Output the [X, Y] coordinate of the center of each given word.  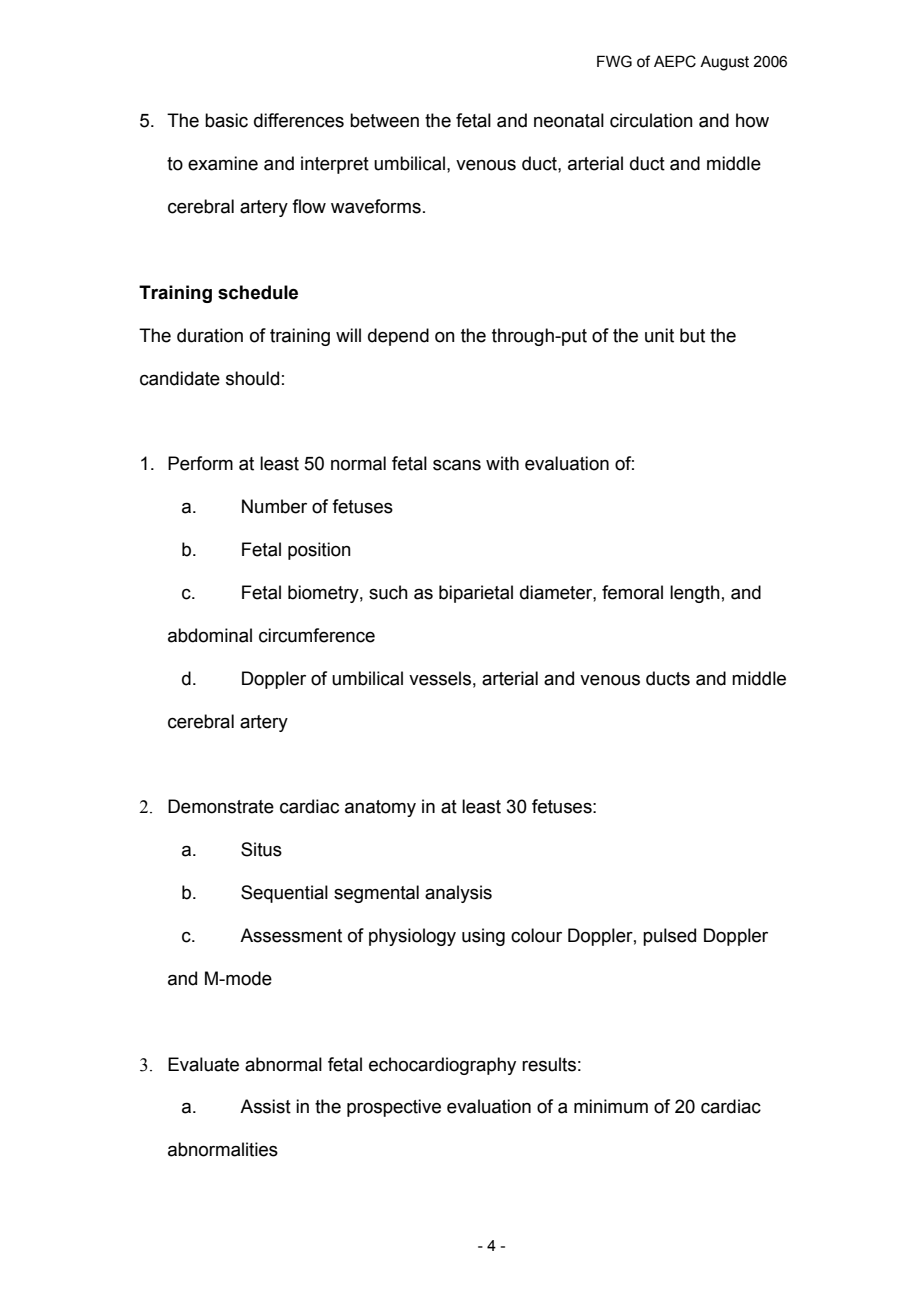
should [252, 378]
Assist [265, 1106]
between [384, 120]
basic [226, 120]
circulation [651, 120]
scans [457, 465]
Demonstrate [221, 806]
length [695, 594]
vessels [440, 678]
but [692, 335]
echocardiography [442, 1066]
